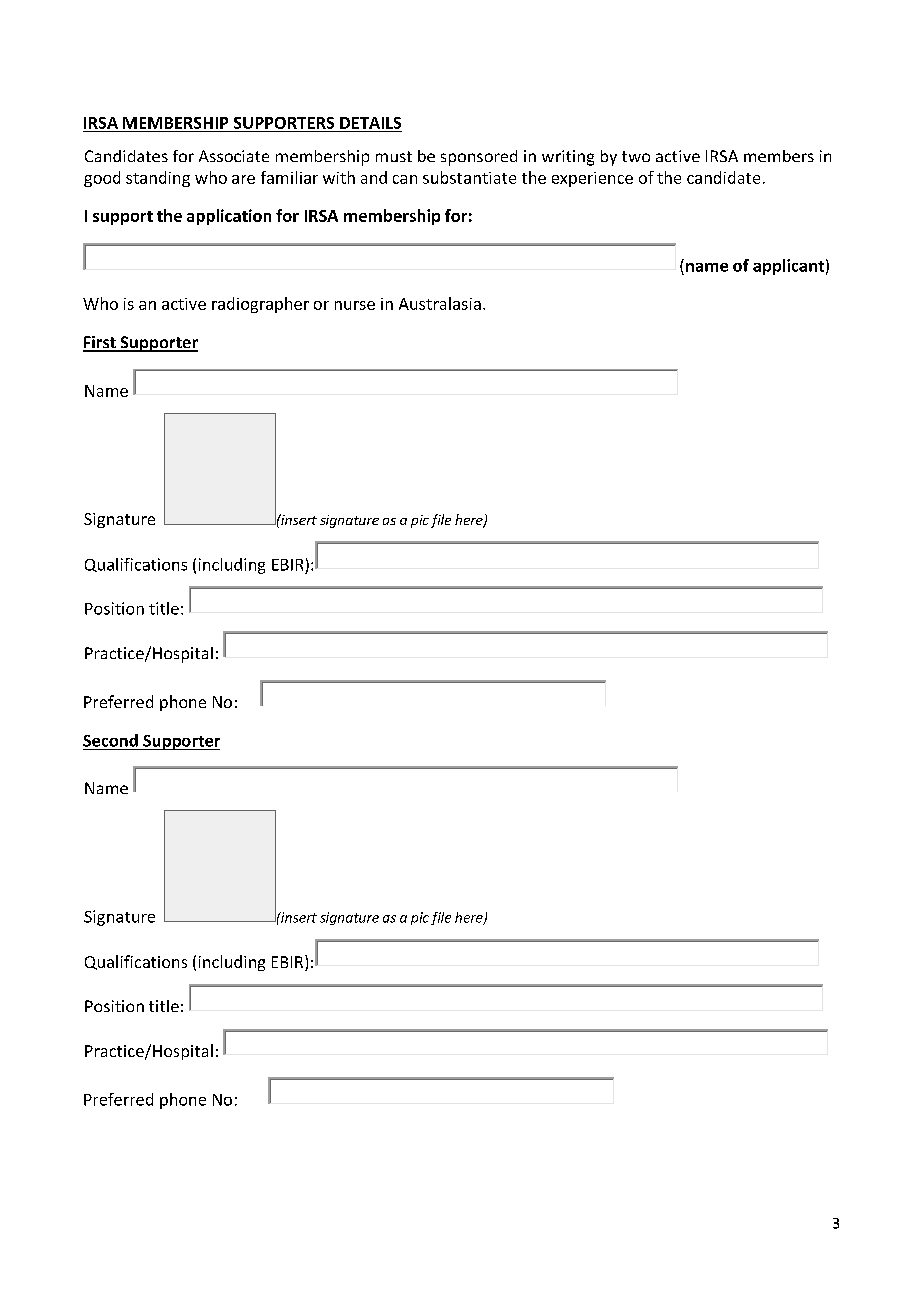 The width and height of the screenshot is (924, 1308). What do you see at coordinates (592, 179) in the screenshot?
I see `experience` at bounding box center [592, 179].
